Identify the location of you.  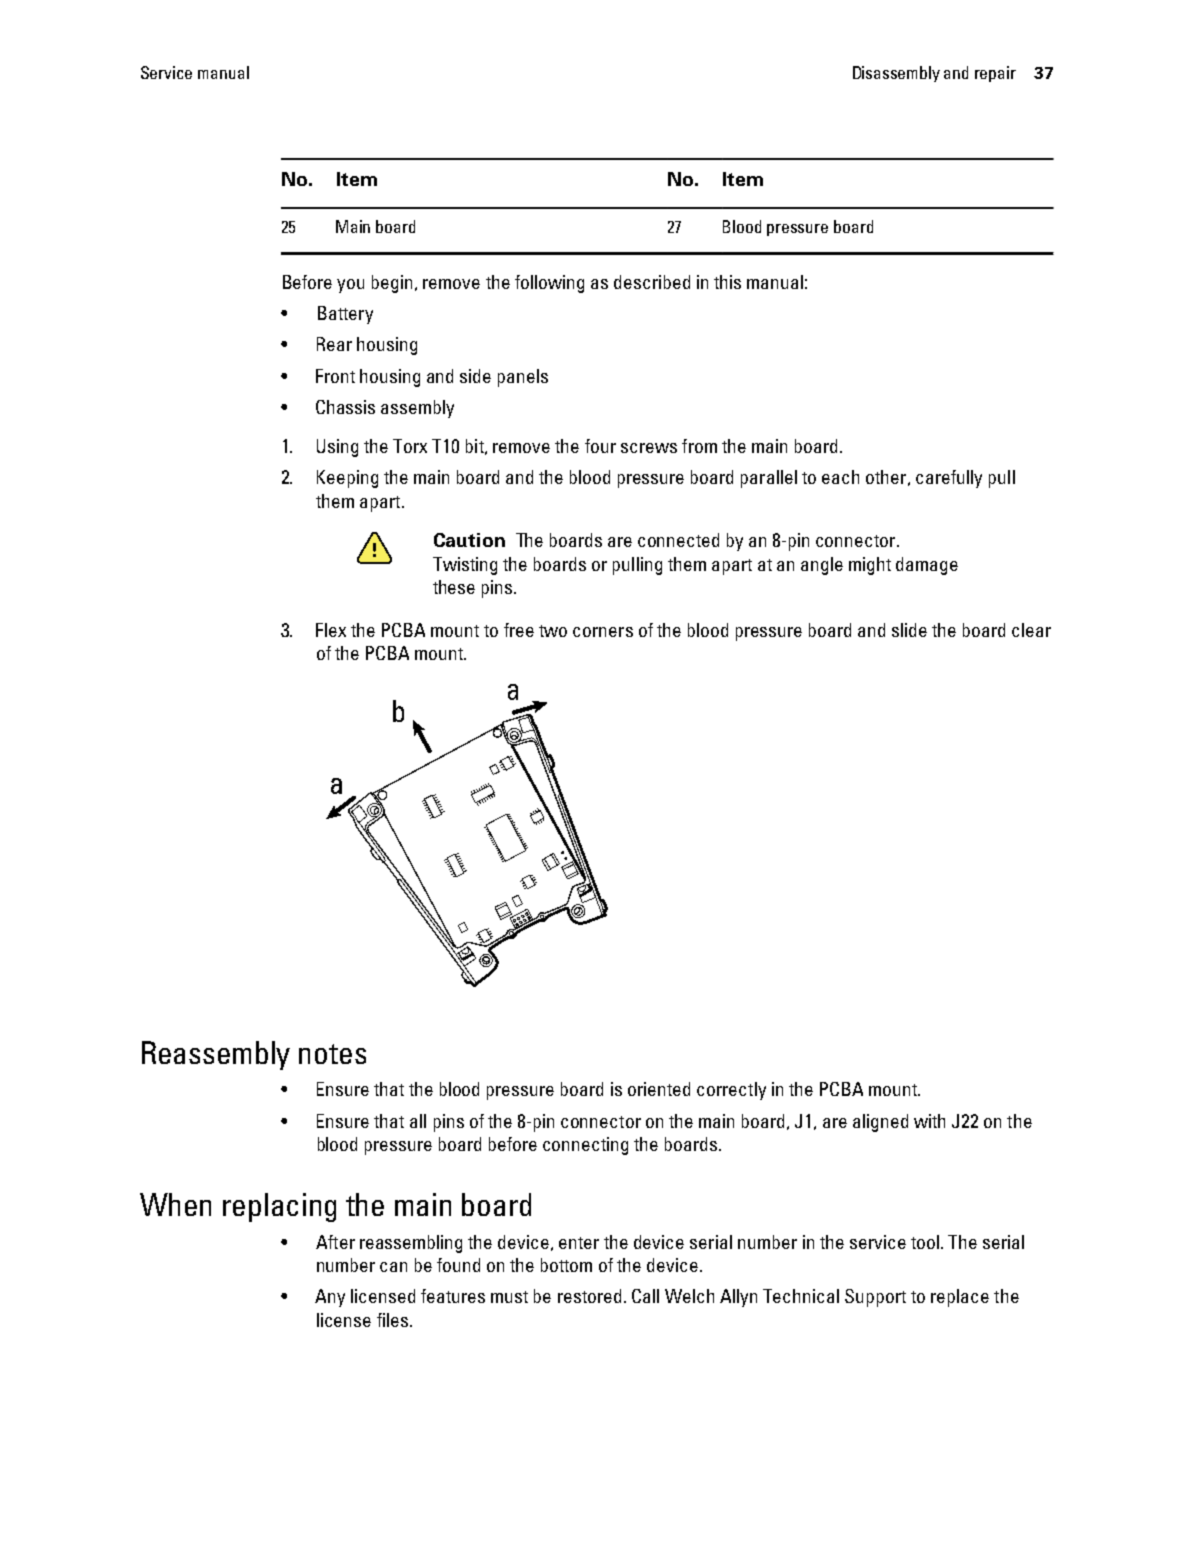
(350, 286).
